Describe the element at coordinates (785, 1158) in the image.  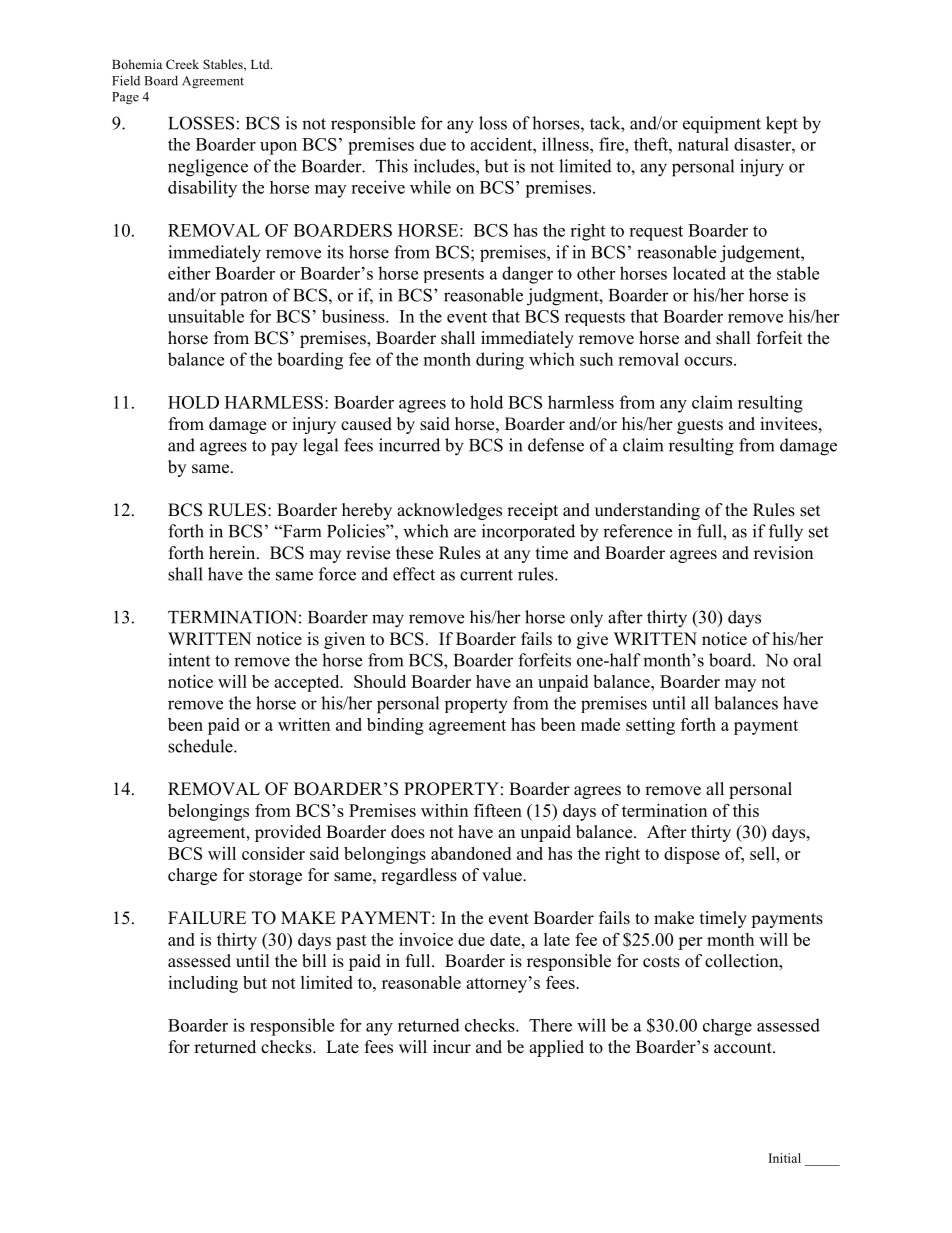
I see `Initial` at that location.
